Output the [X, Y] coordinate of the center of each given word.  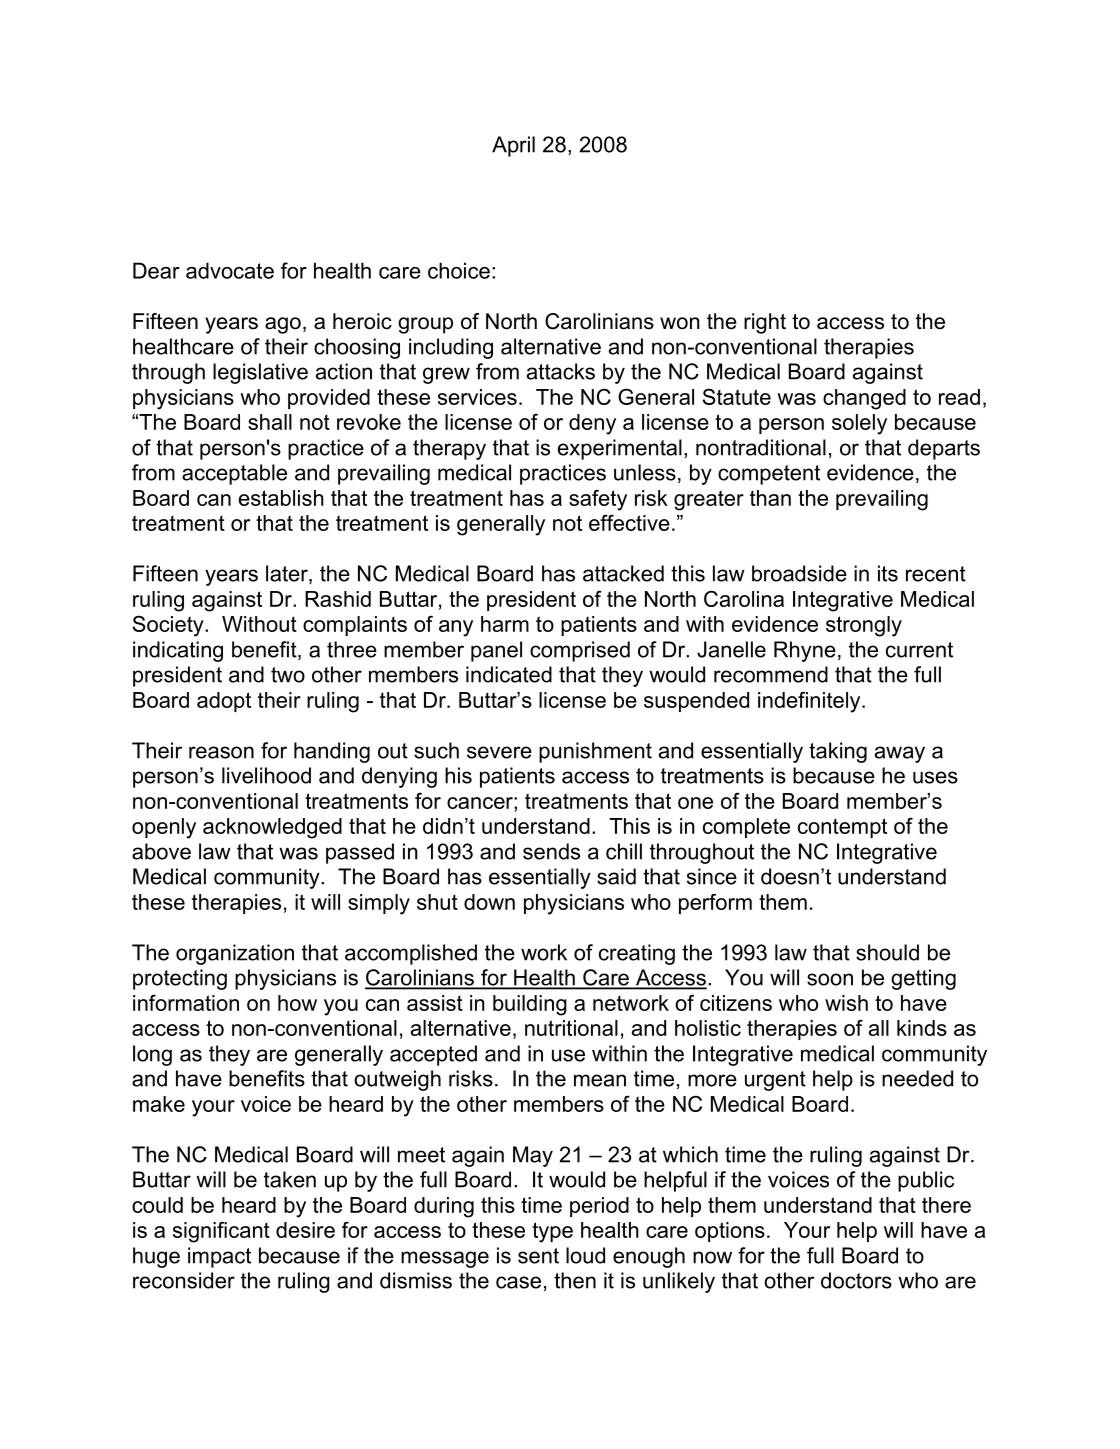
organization [235, 954]
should [887, 952]
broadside [799, 573]
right [765, 323]
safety [598, 500]
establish [281, 498]
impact [219, 1257]
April [513, 146]
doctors [856, 1280]
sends [551, 851]
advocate [230, 270]
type [552, 1232]
